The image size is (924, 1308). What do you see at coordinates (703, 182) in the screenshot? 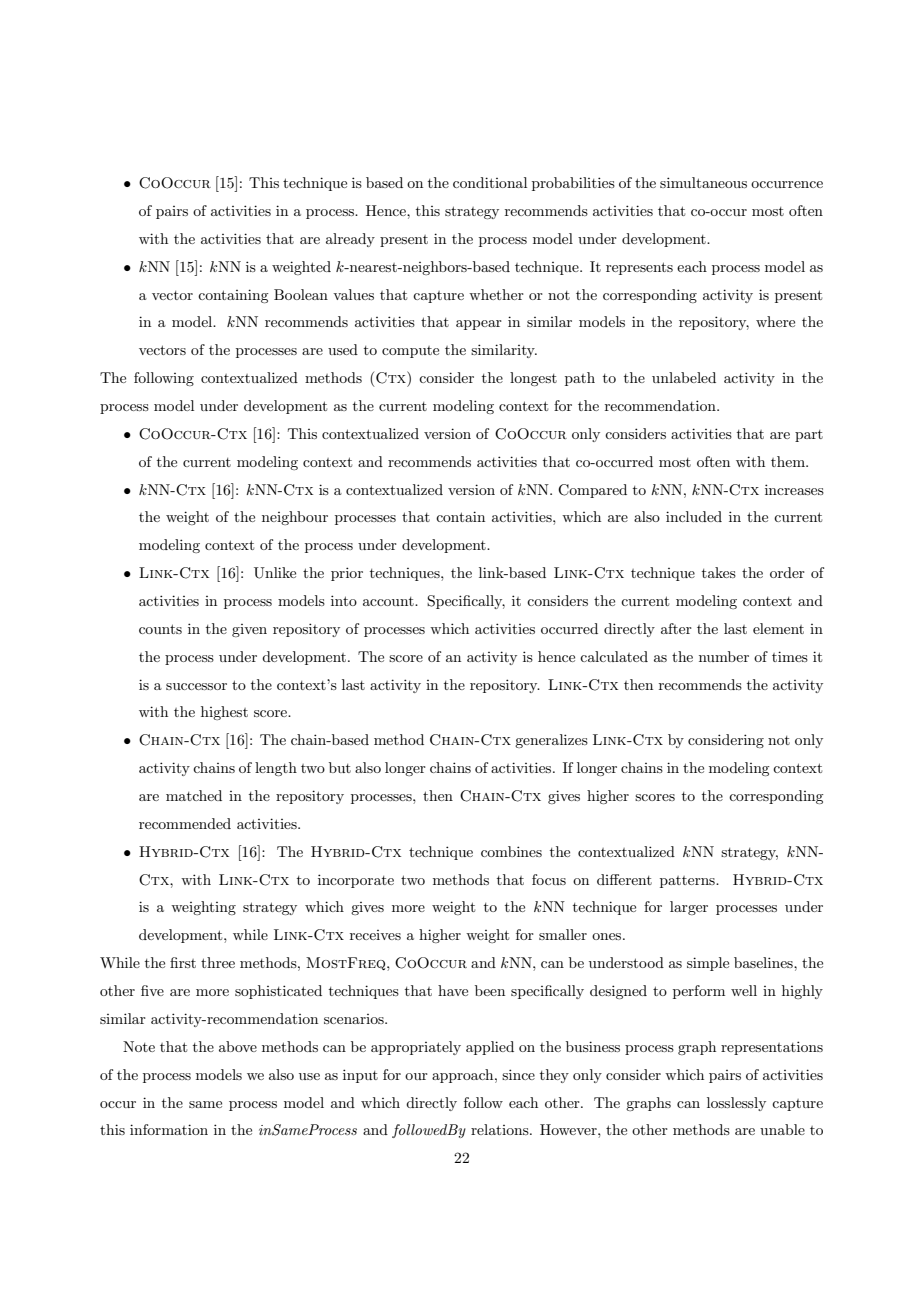
I see `simultaneous` at bounding box center [703, 182].
